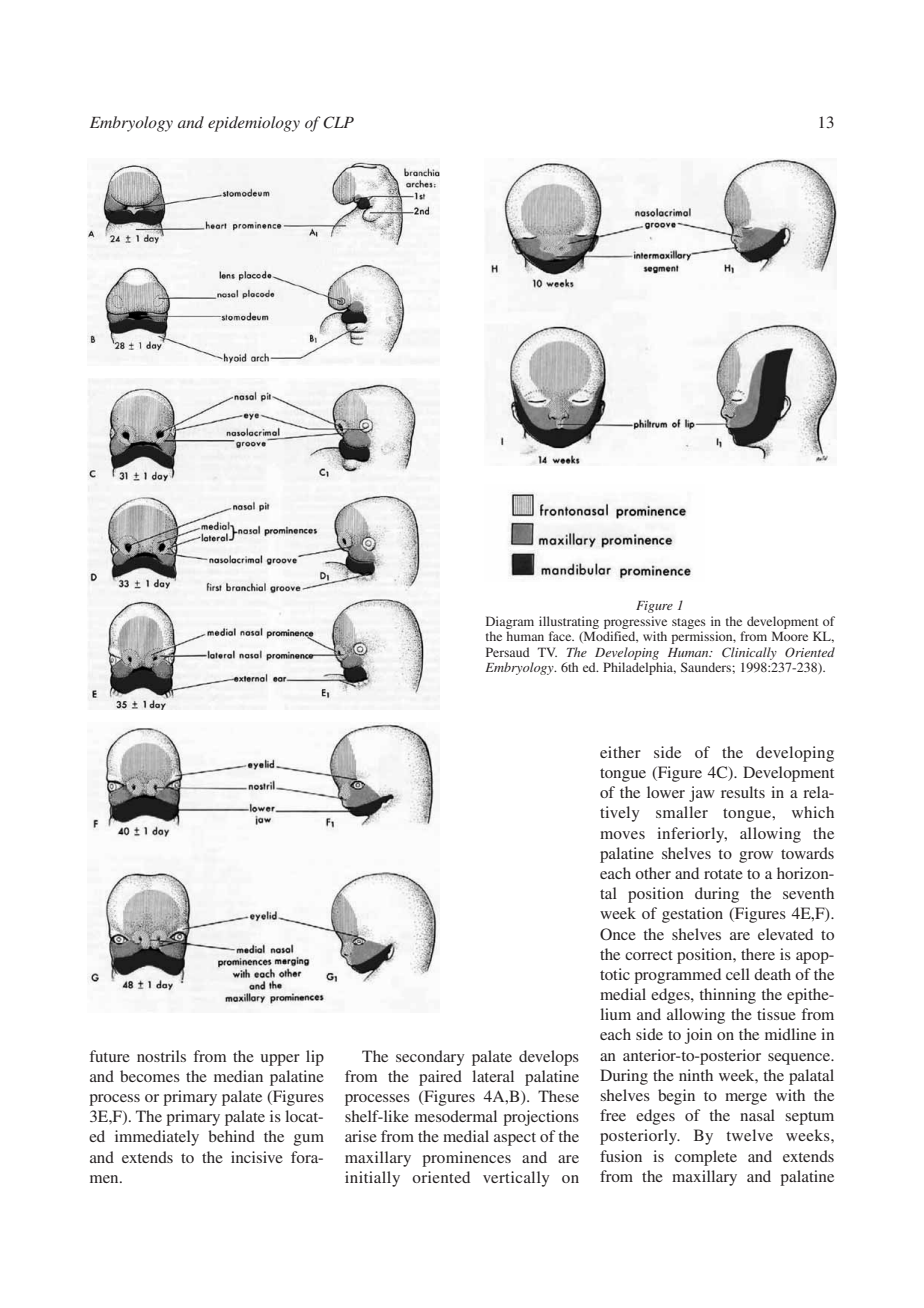 The image size is (924, 1308). I want to click on epidemiology, so click(254, 124).
